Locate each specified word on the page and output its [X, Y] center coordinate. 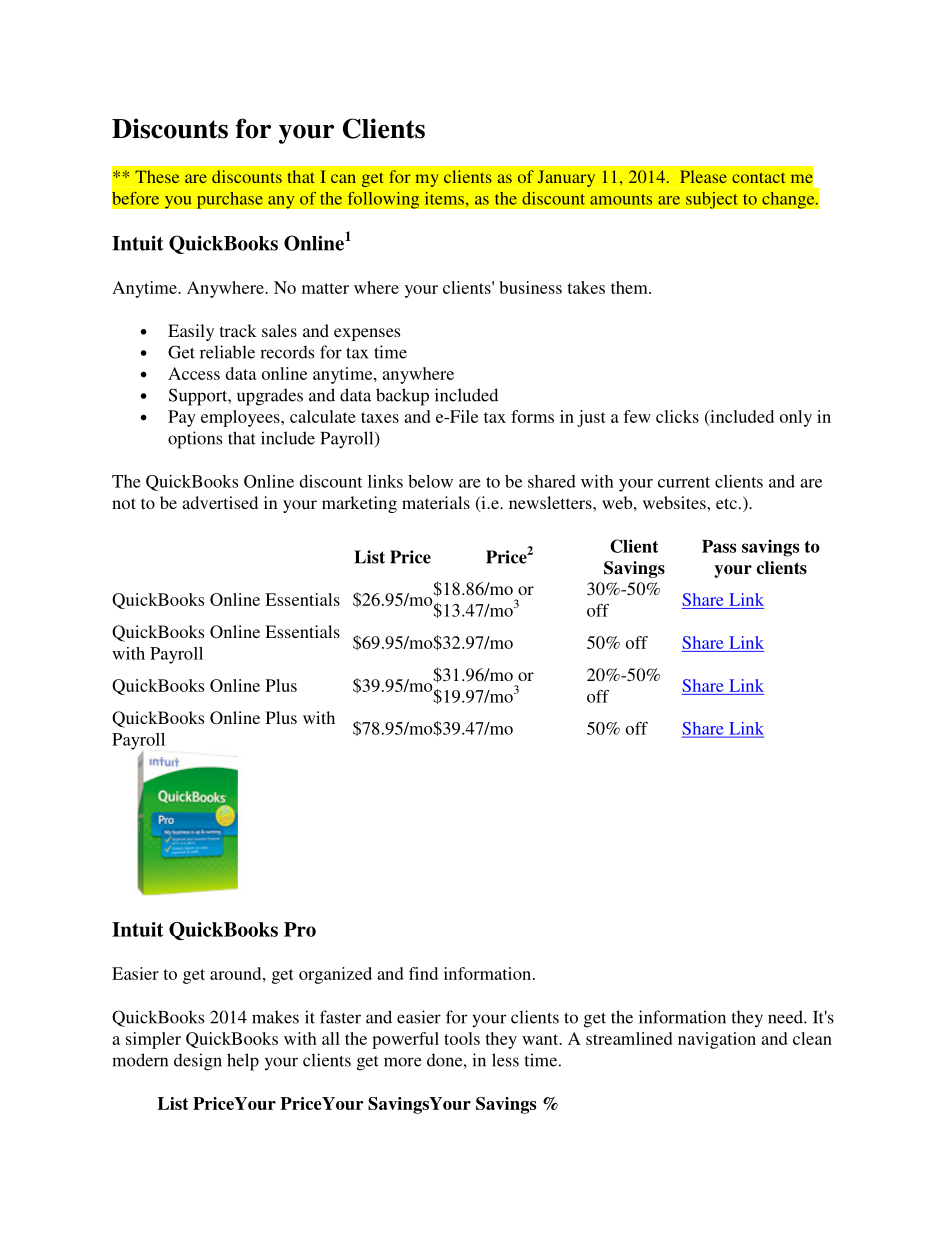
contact [758, 177]
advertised [220, 502]
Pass [719, 546]
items [444, 198]
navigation [717, 1040]
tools [462, 1038]
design [198, 1062]
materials [436, 502]
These [157, 176]
